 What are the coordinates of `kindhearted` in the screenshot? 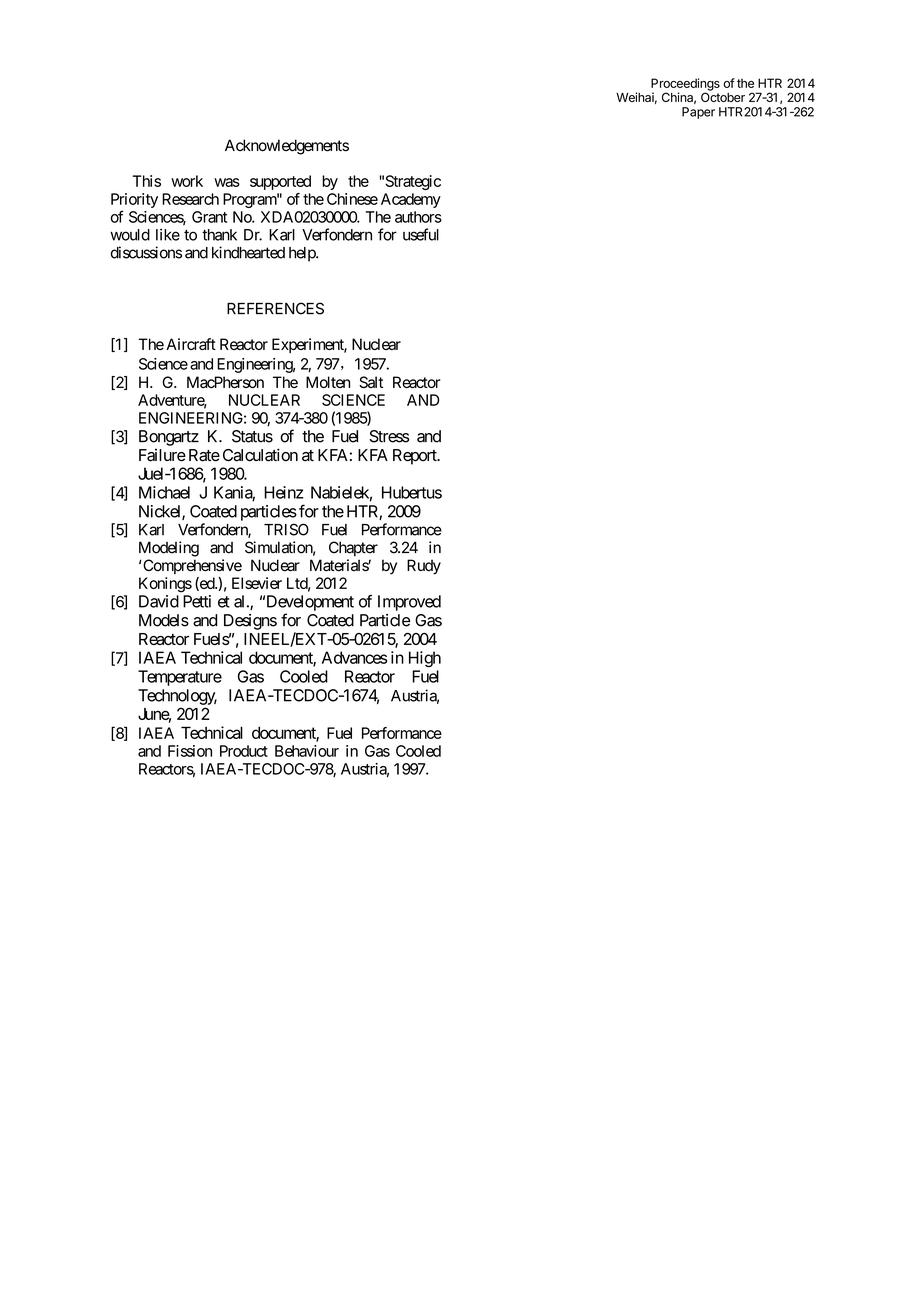 It's located at (248, 252).
